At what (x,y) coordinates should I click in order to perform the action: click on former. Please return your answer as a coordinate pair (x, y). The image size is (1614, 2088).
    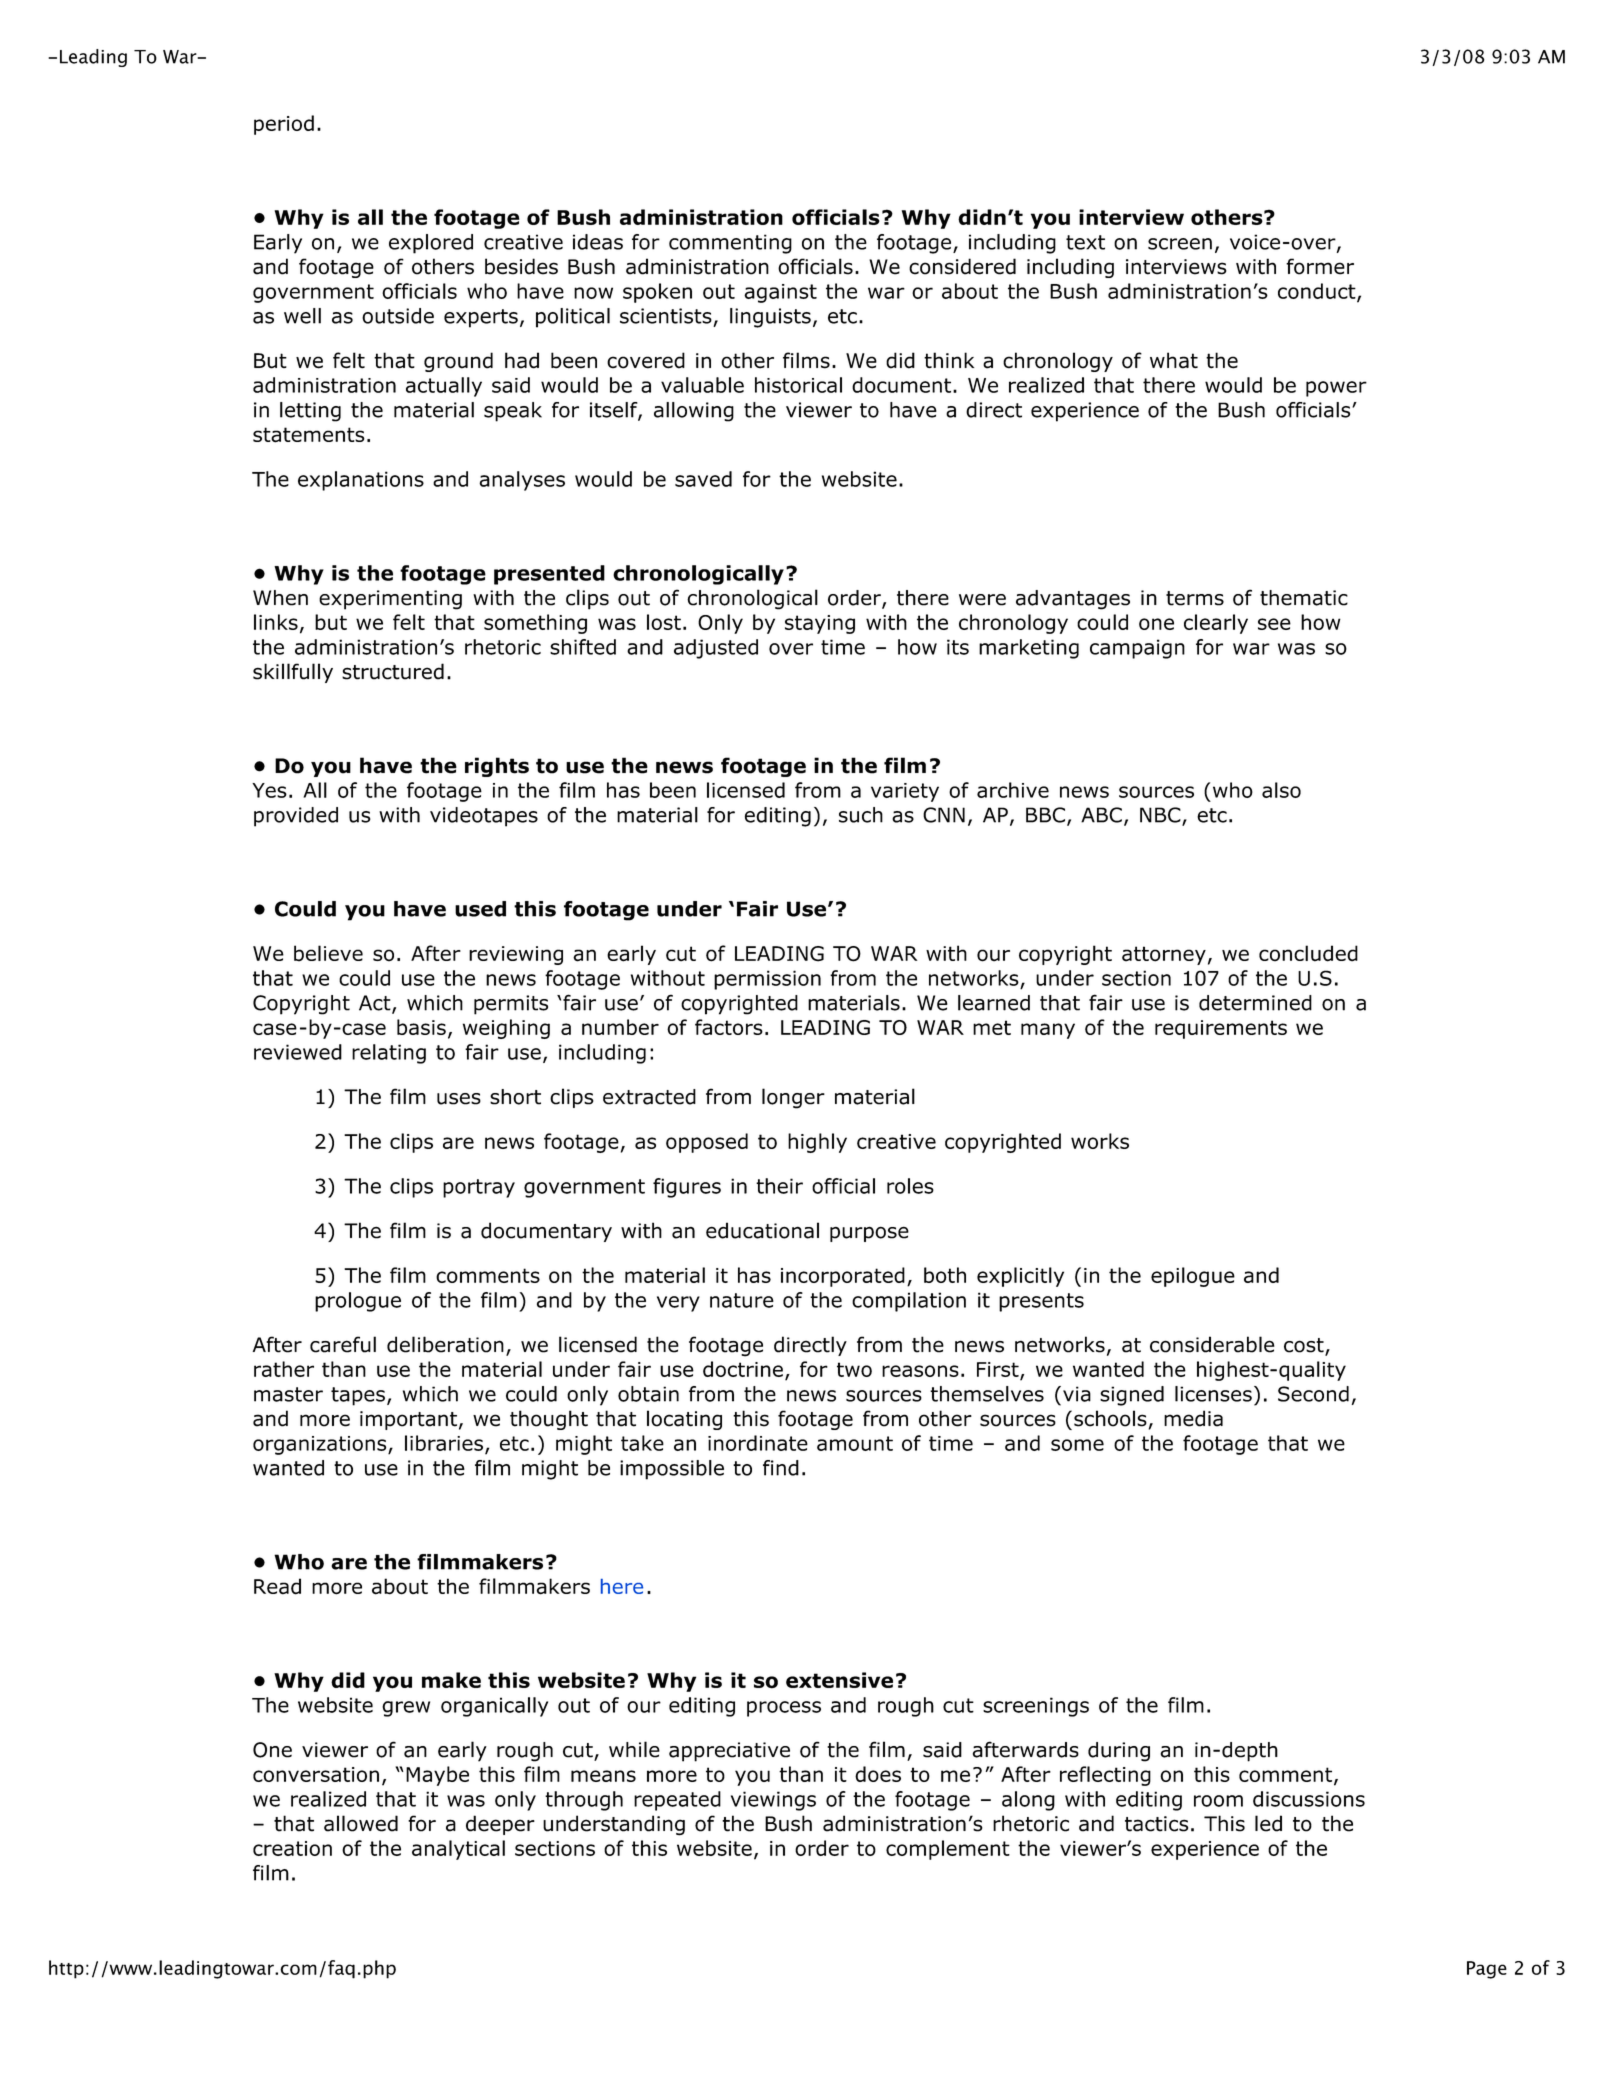
    Looking at the image, I should click on (1320, 266).
